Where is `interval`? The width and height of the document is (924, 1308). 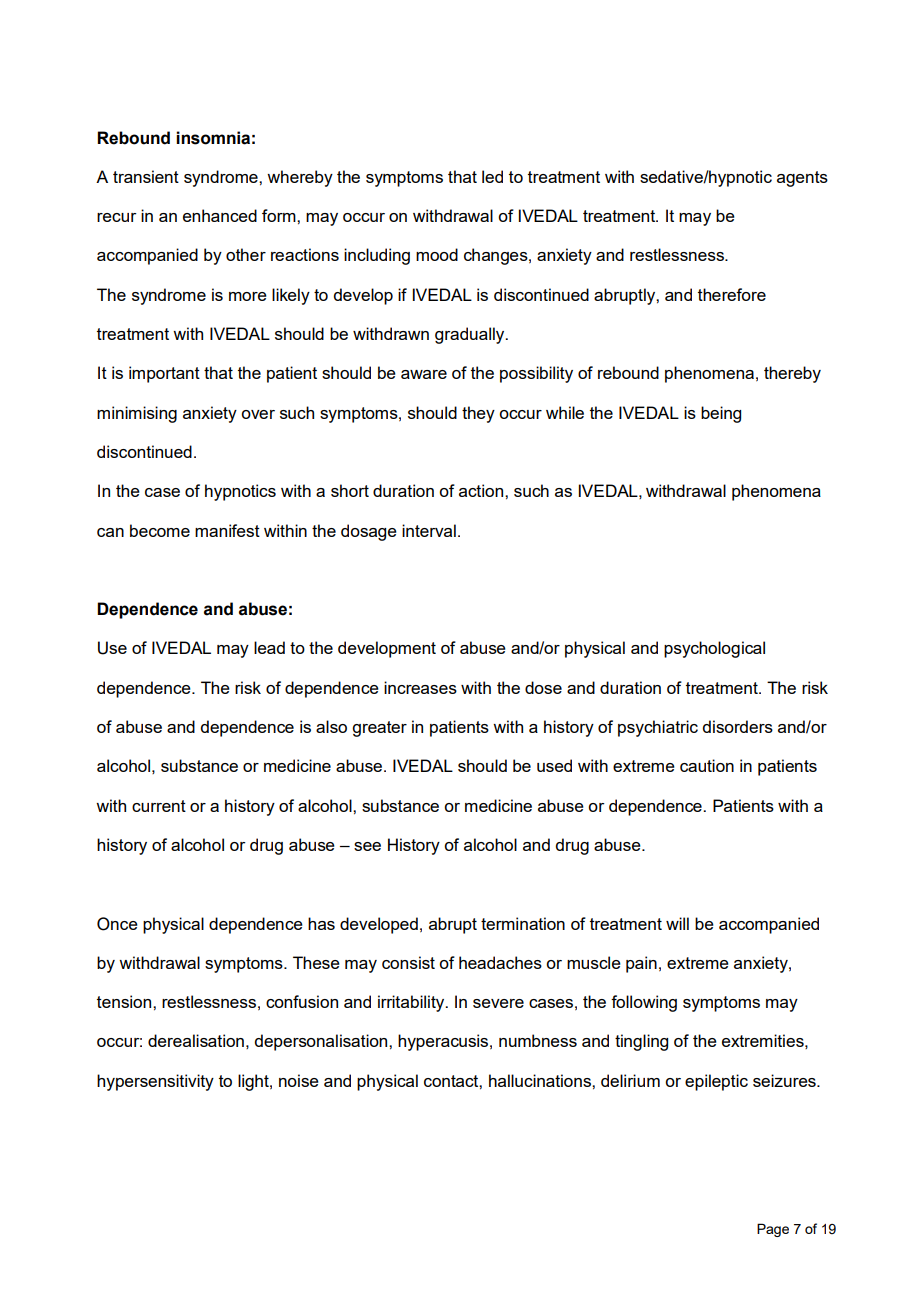
interval is located at coordinates (429, 530).
